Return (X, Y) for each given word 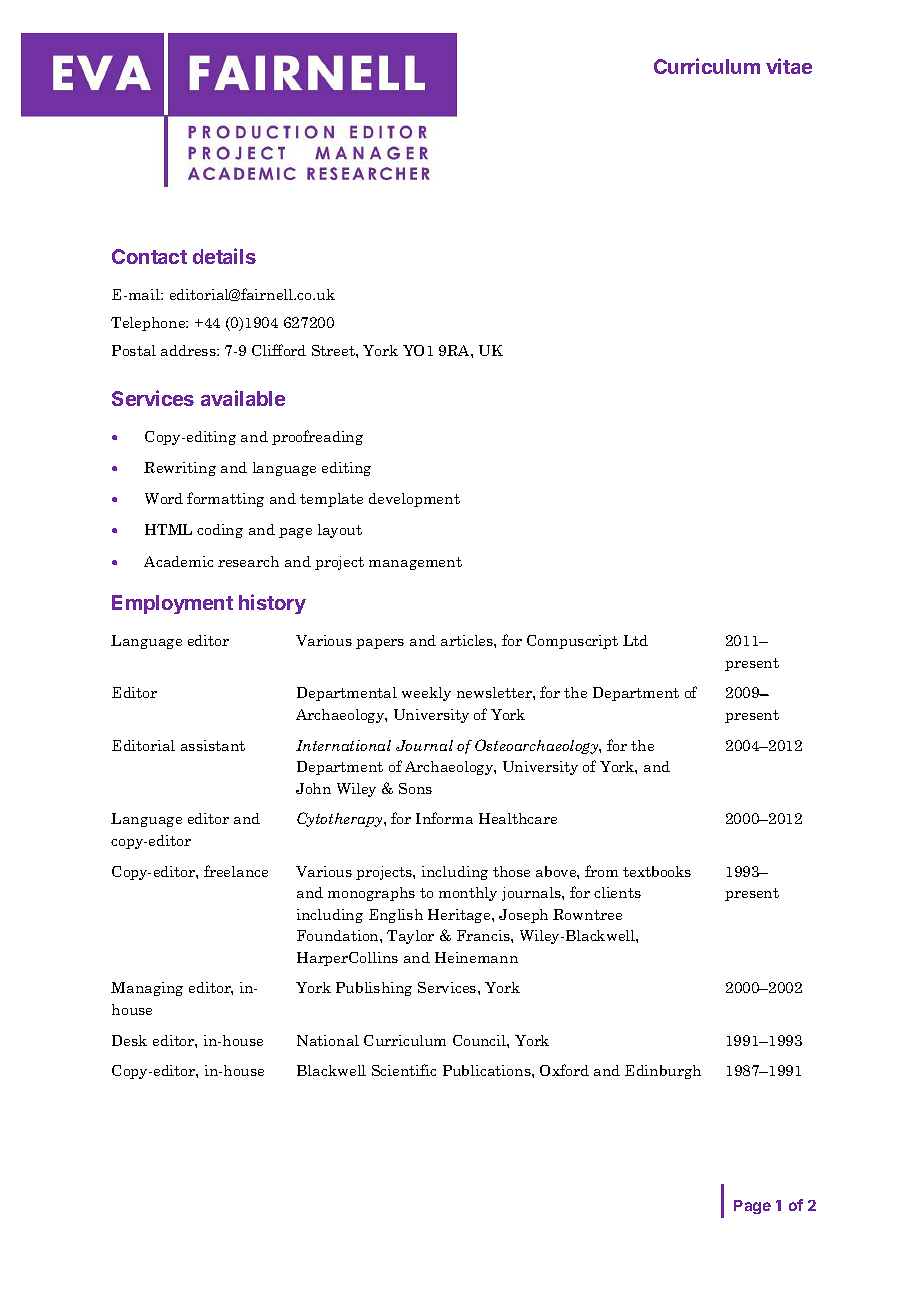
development (414, 500)
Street (334, 350)
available (243, 398)
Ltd (635, 640)
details (224, 256)
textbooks (657, 871)
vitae (789, 66)
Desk (129, 1040)
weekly (426, 694)
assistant (213, 745)
